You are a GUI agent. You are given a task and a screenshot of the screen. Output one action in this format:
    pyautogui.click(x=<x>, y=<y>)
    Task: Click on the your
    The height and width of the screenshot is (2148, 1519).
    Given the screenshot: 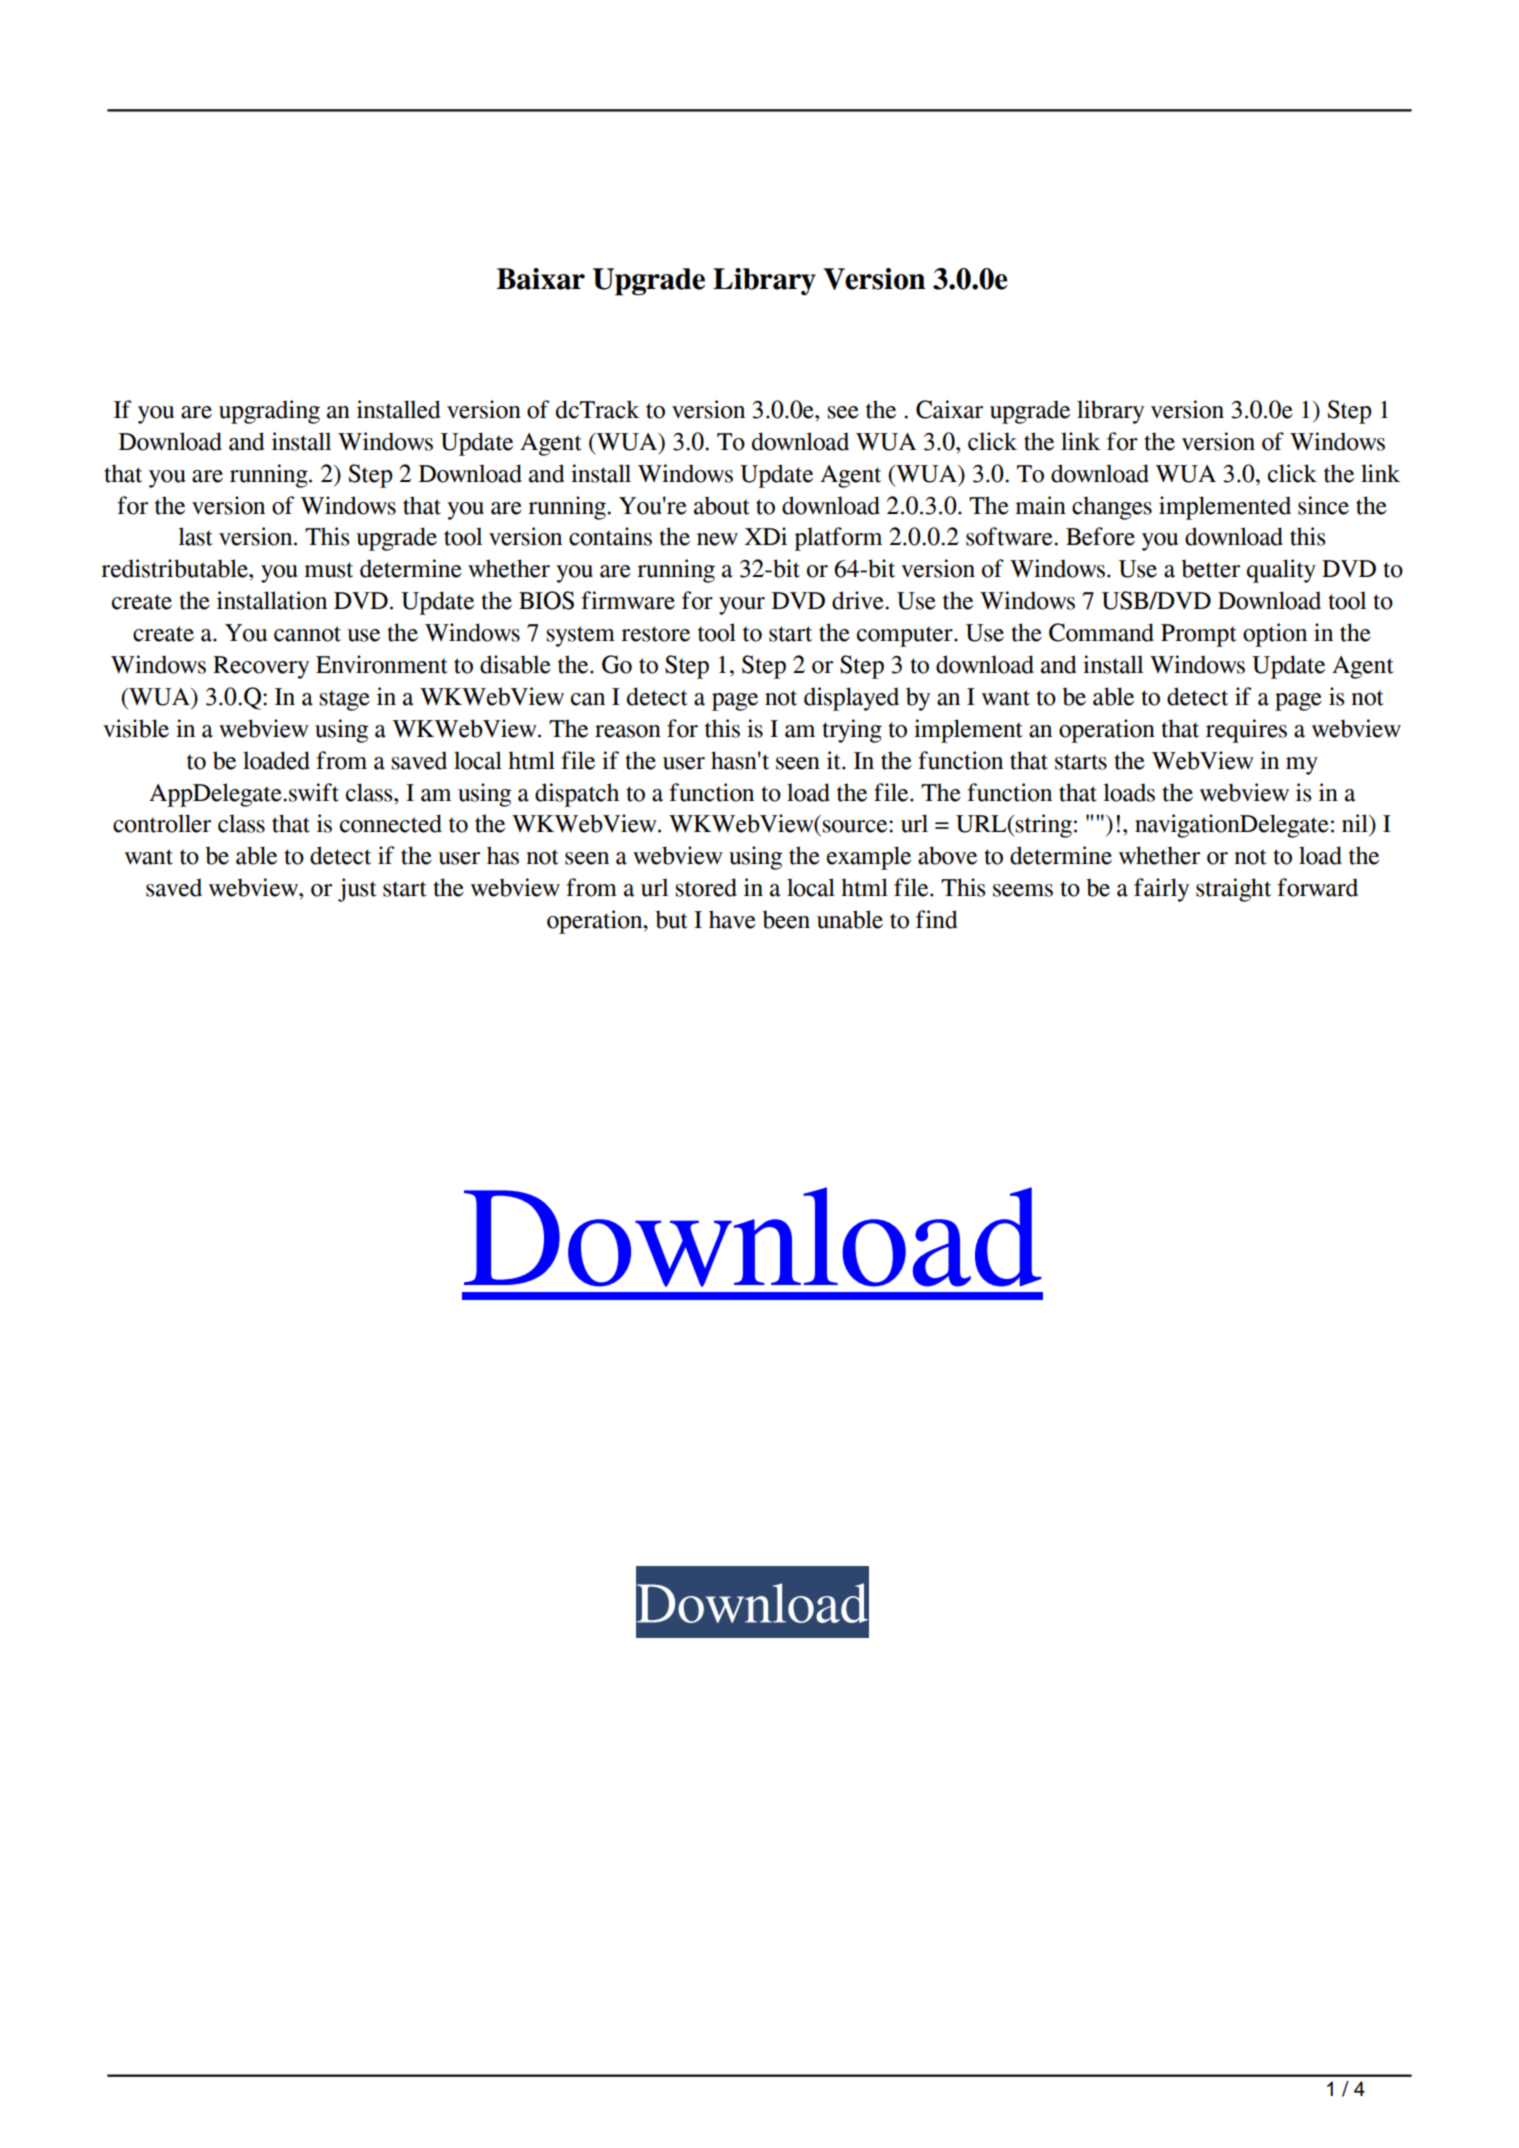 What is the action you would take?
    pyautogui.click(x=742, y=606)
